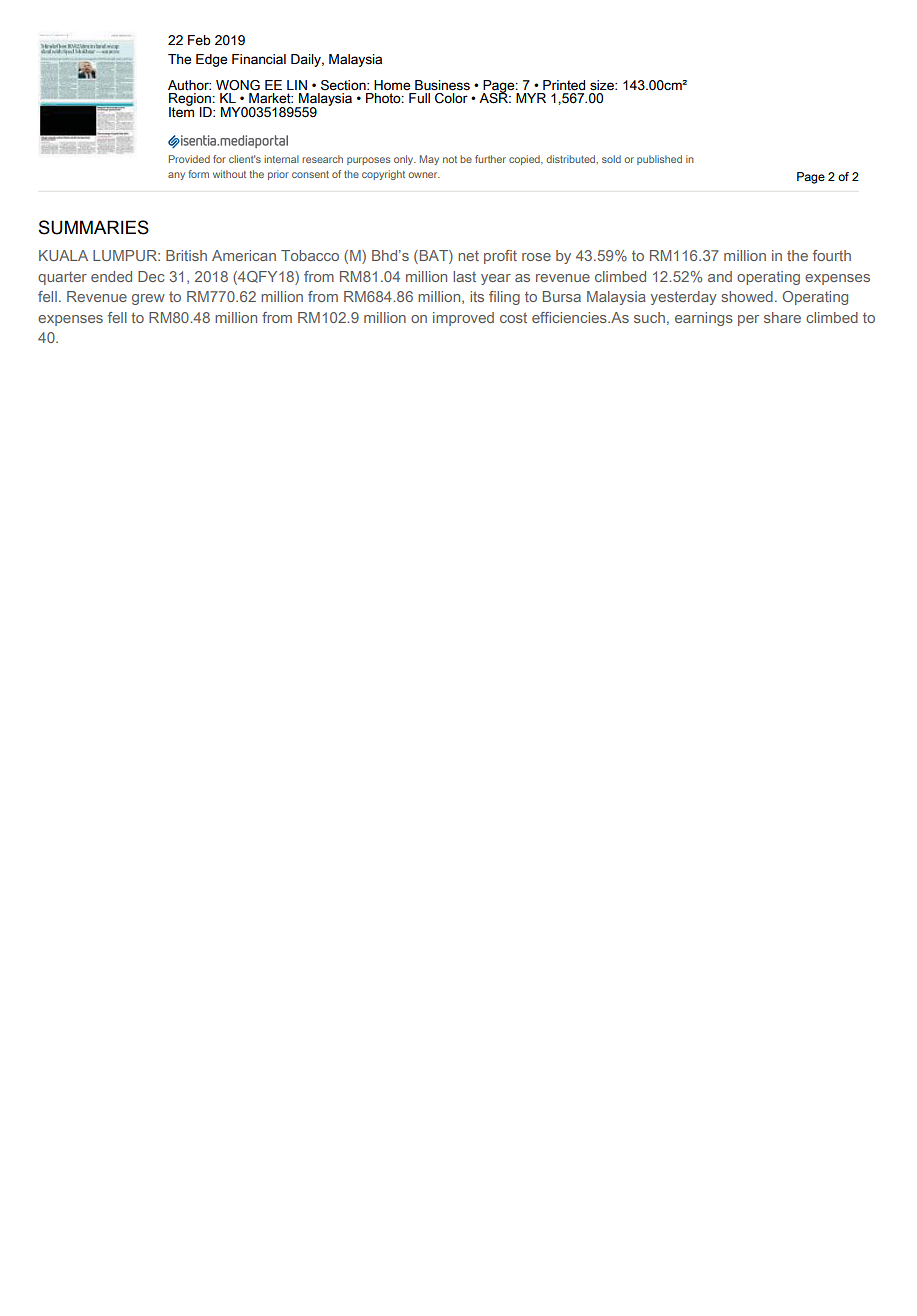 This page has width=917, height=1316. Describe the element at coordinates (176, 176) in the page. I see `any` at that location.
